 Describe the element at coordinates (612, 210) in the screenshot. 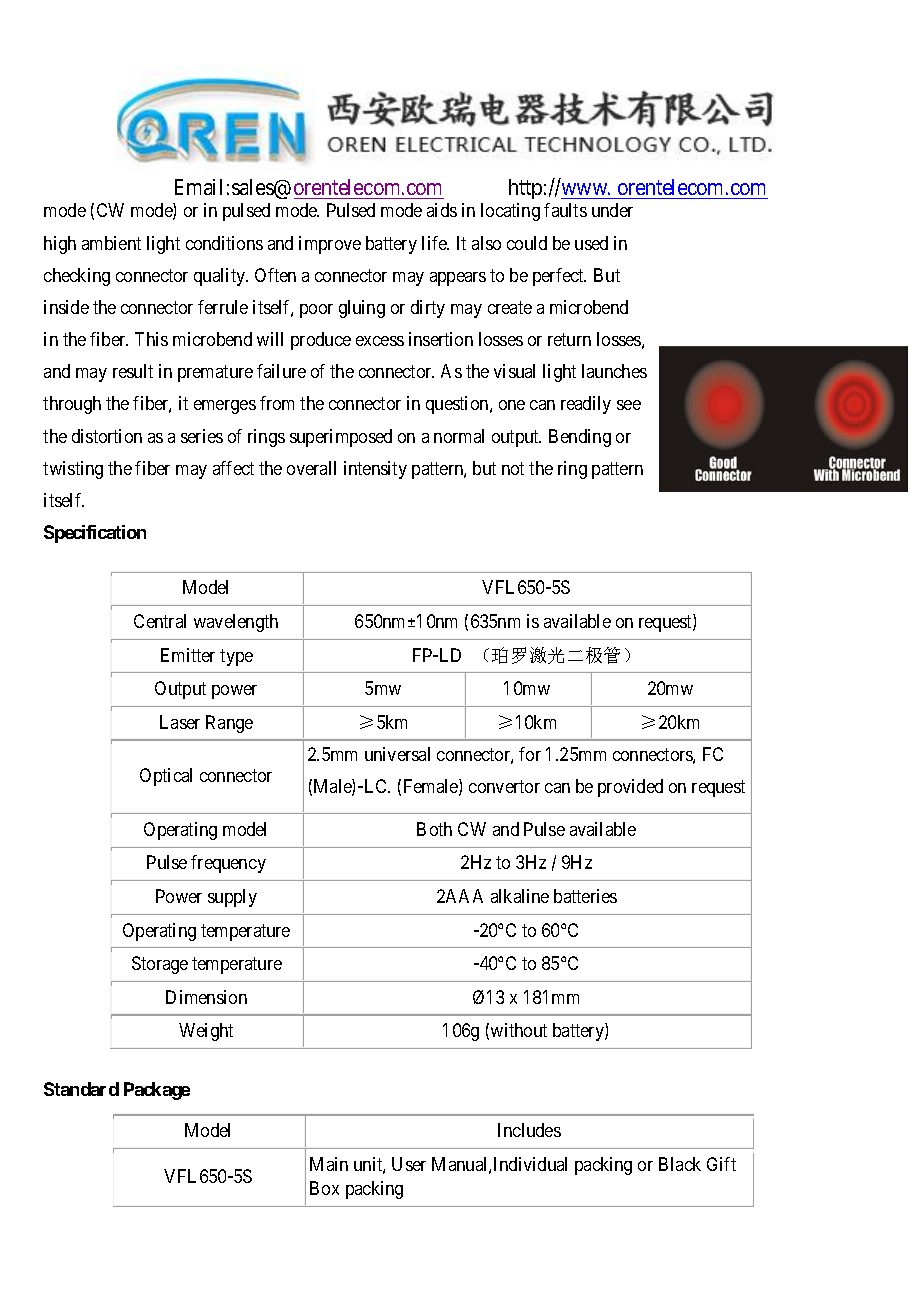

I see `under` at that location.
